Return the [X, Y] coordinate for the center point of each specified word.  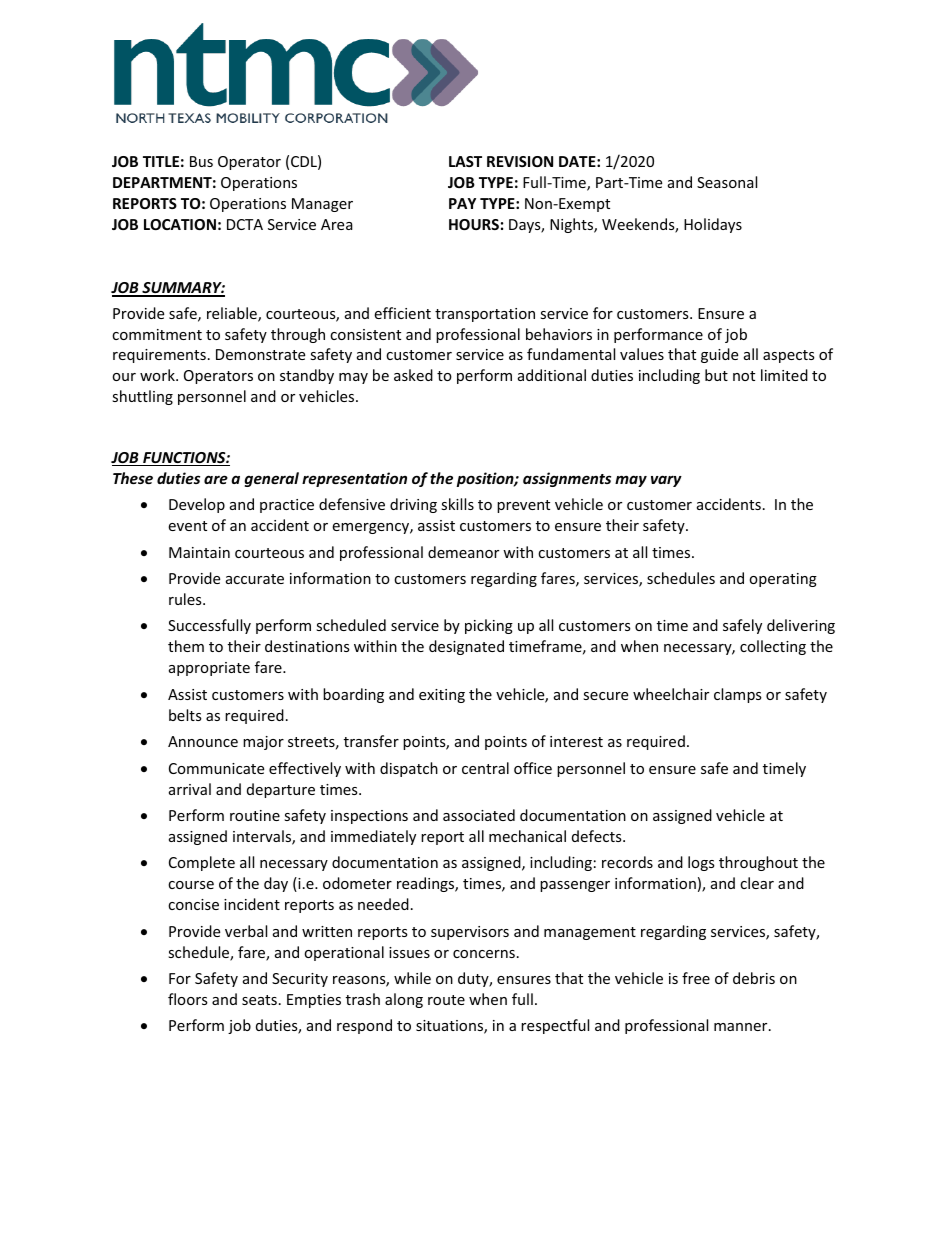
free [696, 978]
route [446, 1000]
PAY [462, 203]
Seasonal [727, 182]
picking [489, 626]
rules [186, 599]
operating [783, 580]
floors [188, 999]
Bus [201, 161]
